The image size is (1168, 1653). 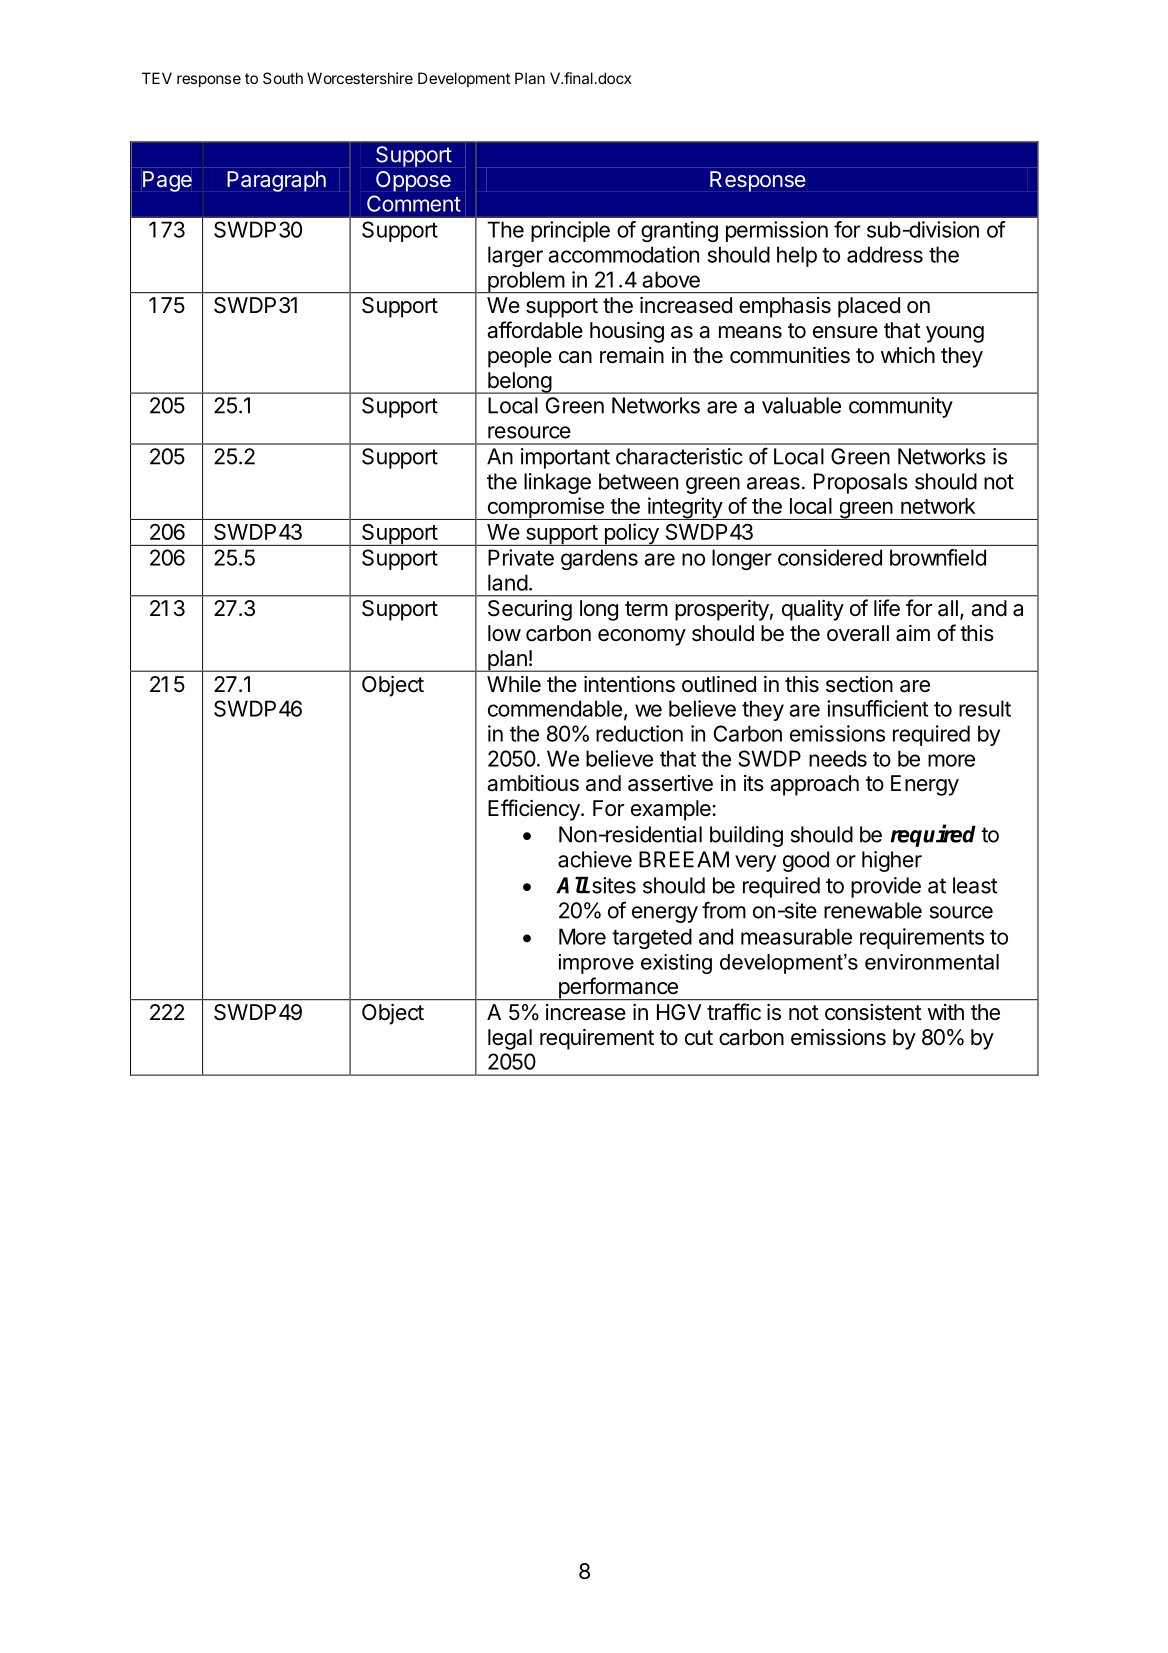 What do you see at coordinates (845, 332) in the screenshot?
I see `ensure` at bounding box center [845, 332].
